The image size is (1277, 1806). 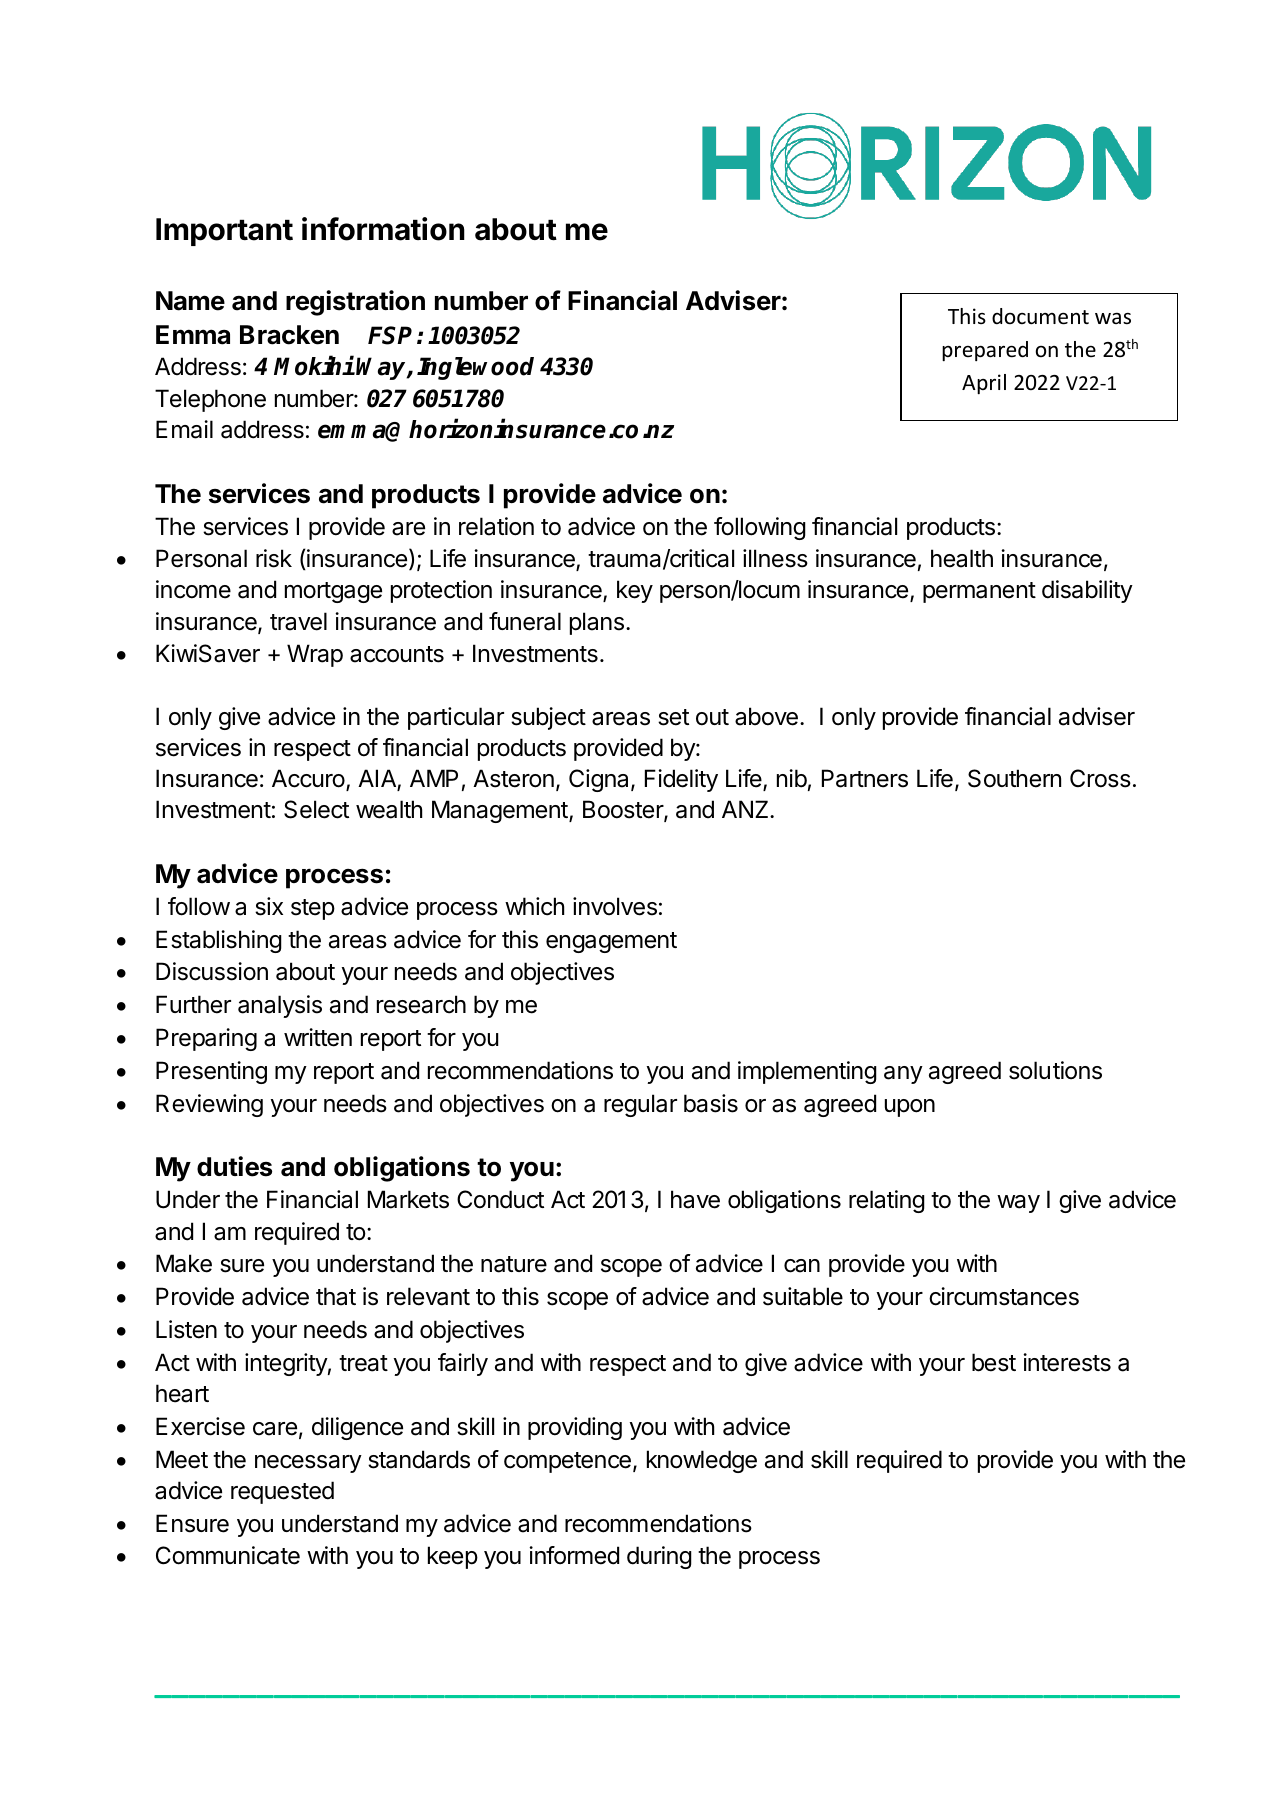 I want to click on Southern, so click(x=1014, y=778).
